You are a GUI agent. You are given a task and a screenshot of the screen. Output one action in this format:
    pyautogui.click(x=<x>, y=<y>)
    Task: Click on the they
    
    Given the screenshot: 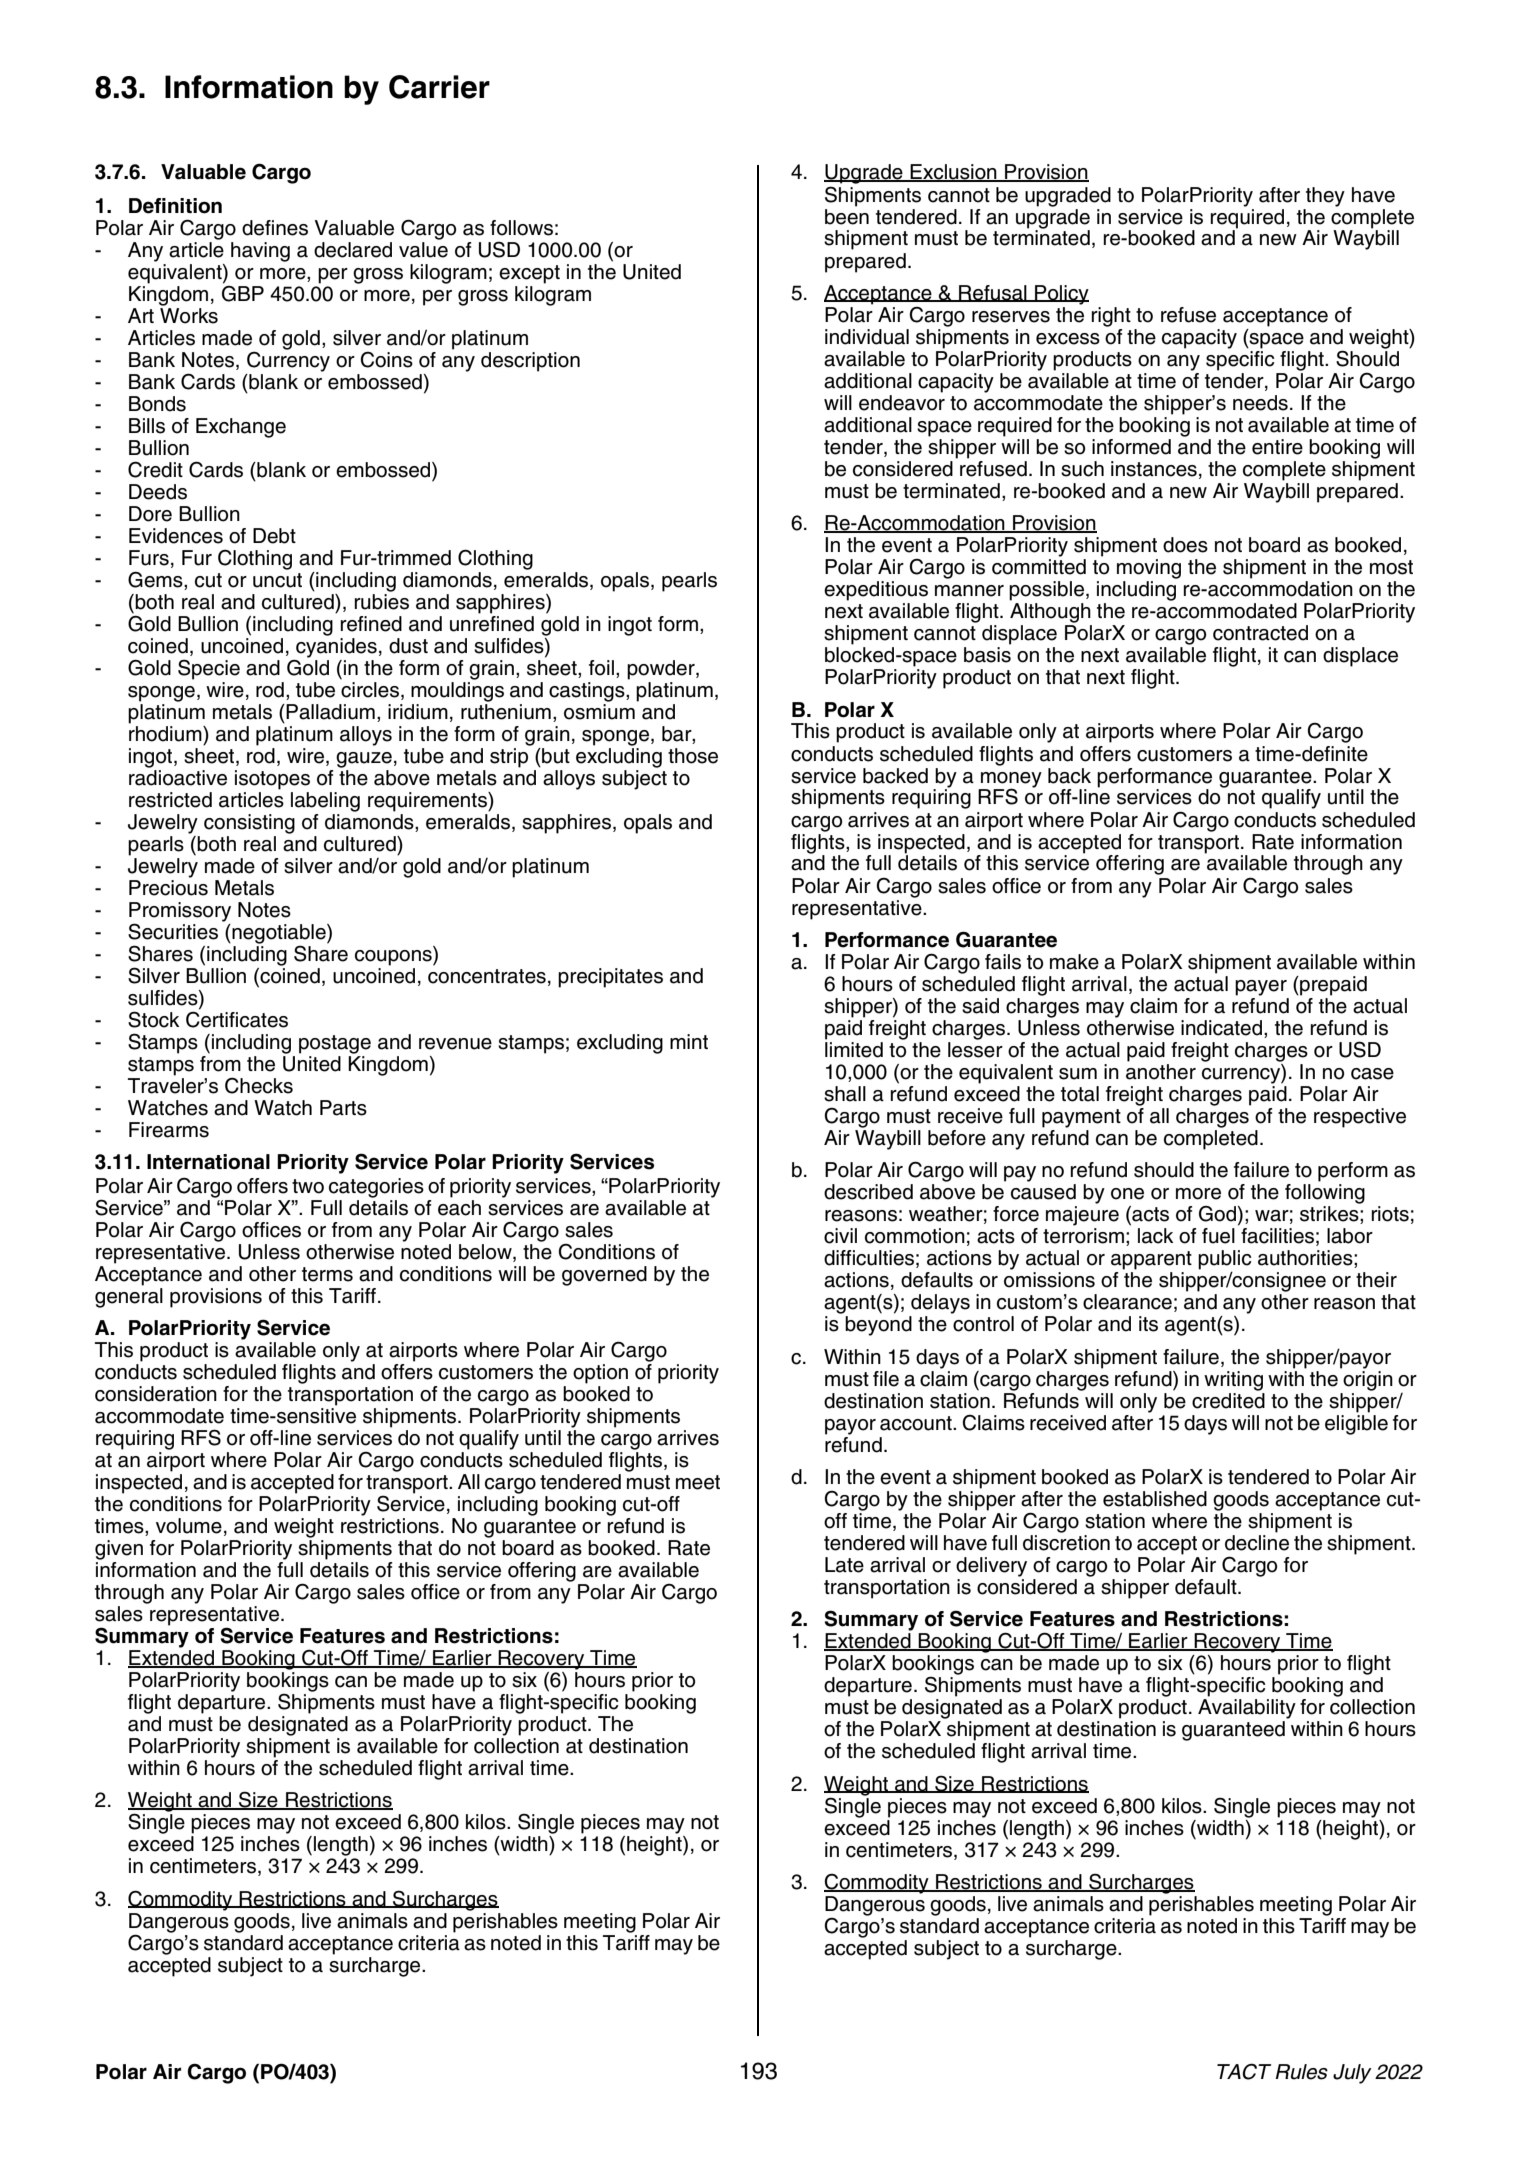 What is the action you would take?
    pyautogui.click(x=1325, y=197)
